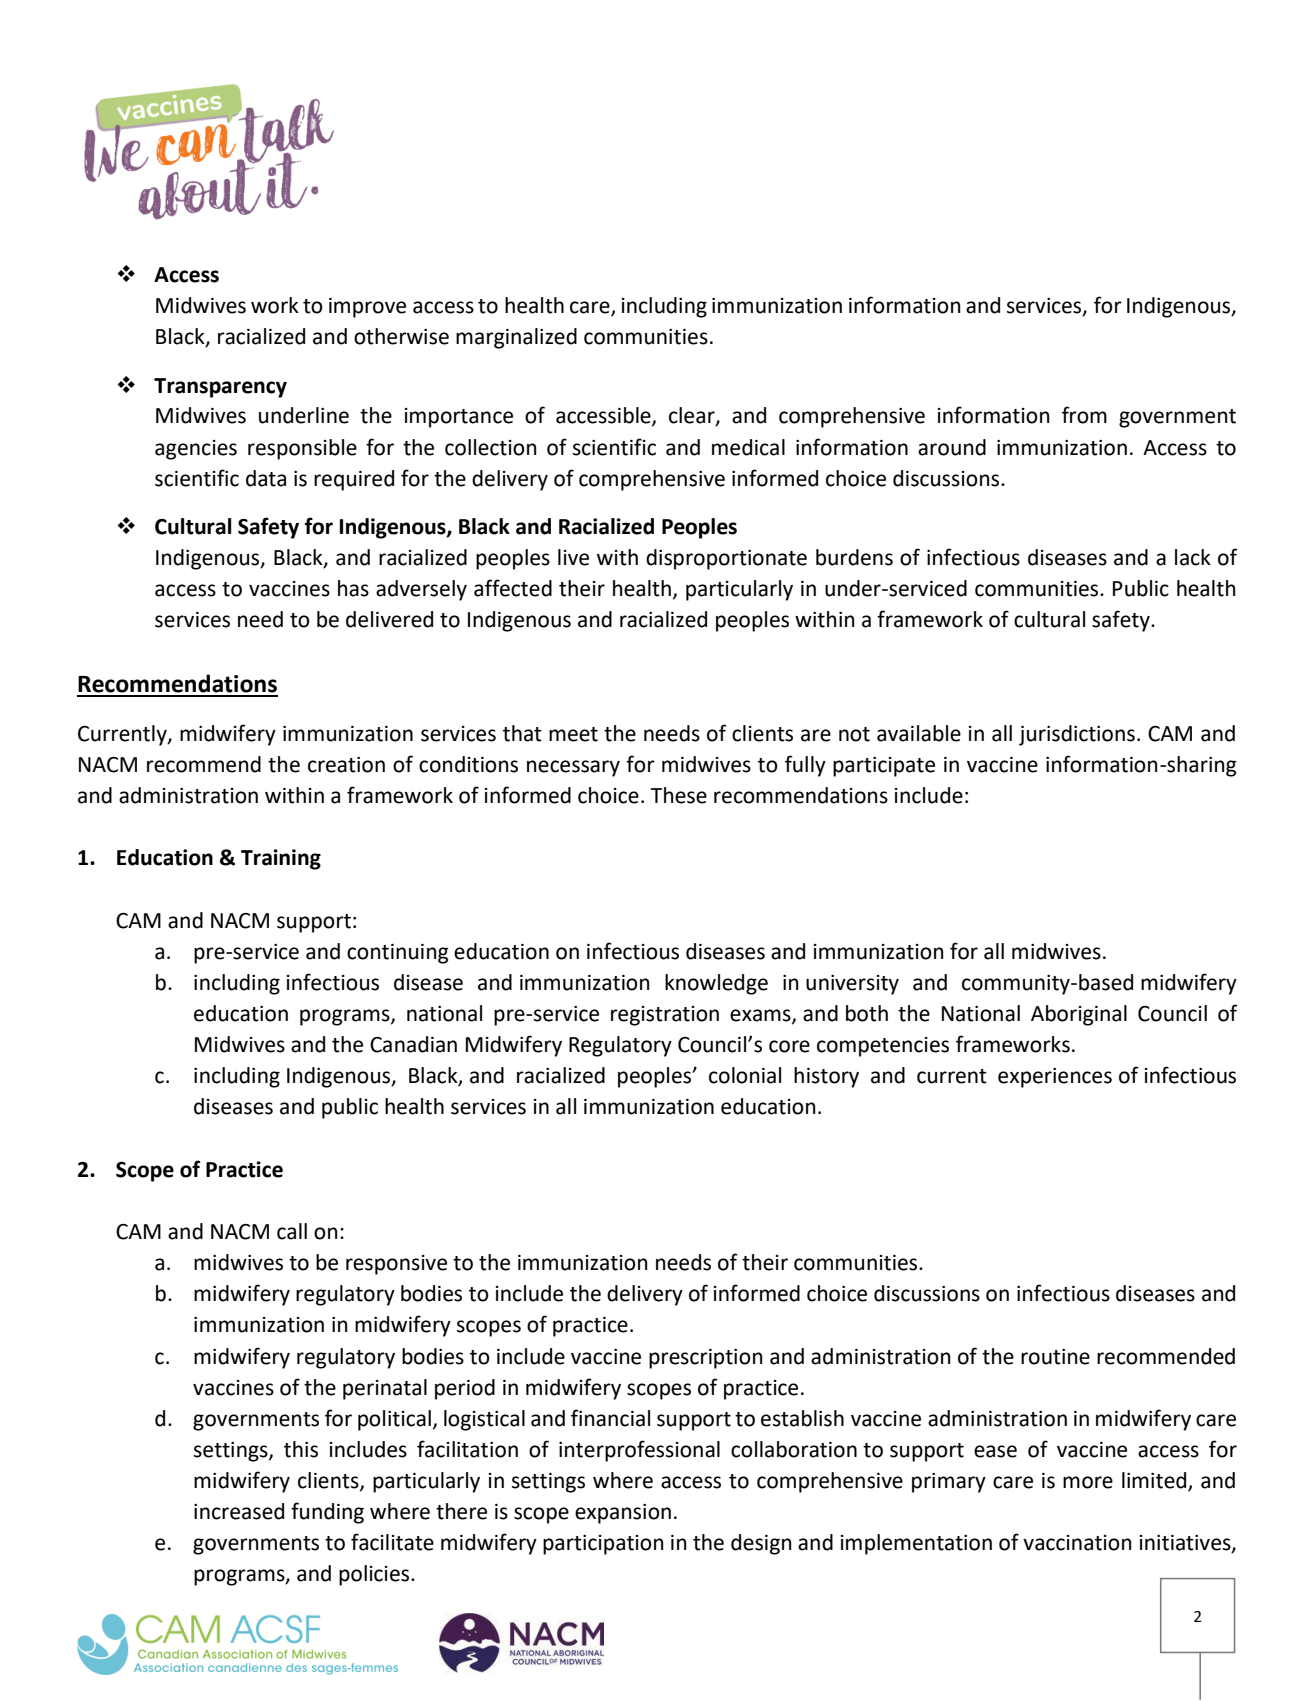  What do you see at coordinates (716, 984) in the document?
I see `knowledge` at bounding box center [716, 984].
